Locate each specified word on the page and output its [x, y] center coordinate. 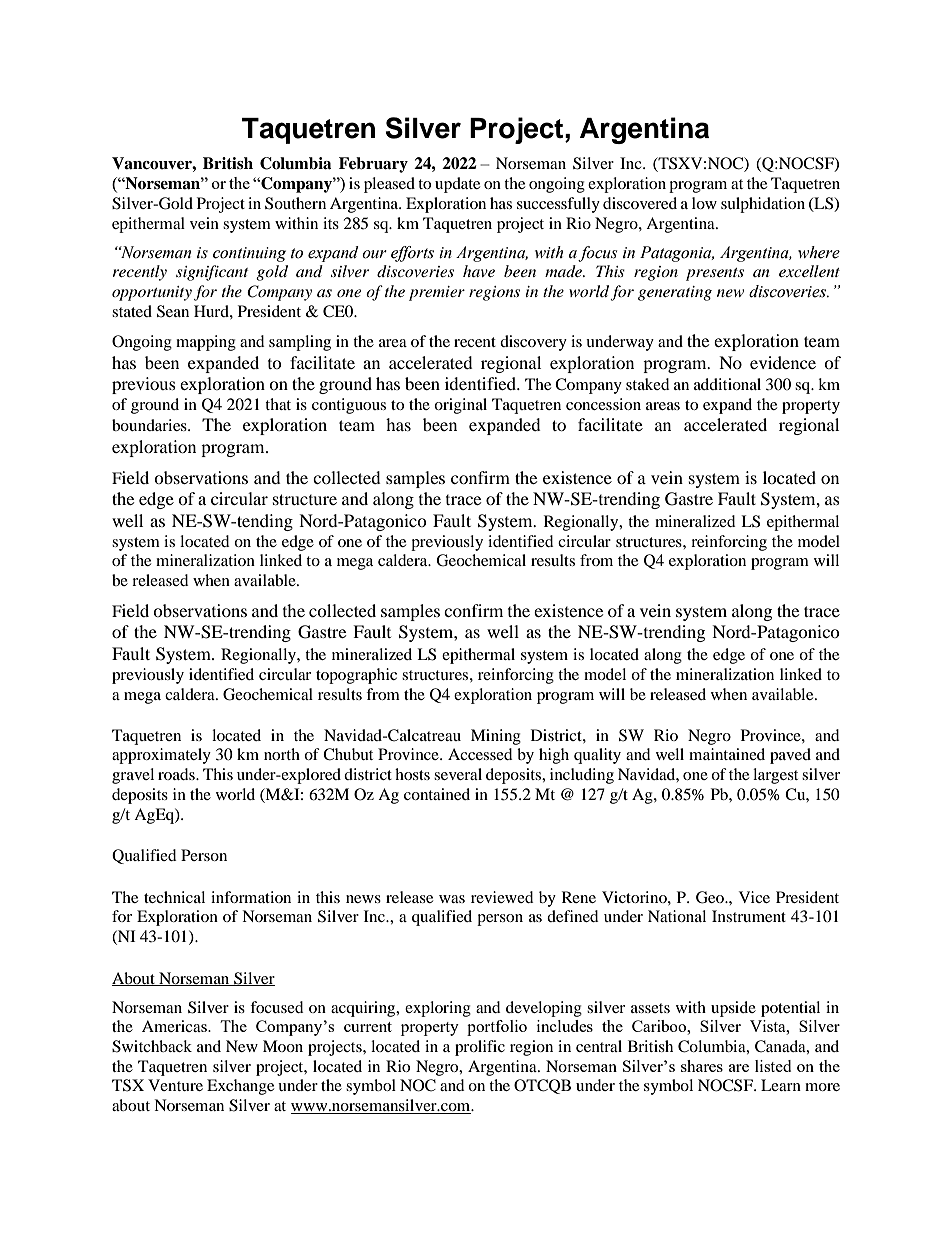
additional [727, 384]
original [460, 406]
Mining [496, 737]
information [251, 897]
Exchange [240, 1087]
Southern [295, 203]
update [457, 185]
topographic [356, 676]
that [278, 404]
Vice [754, 897]
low [704, 203]
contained [437, 794]
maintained [727, 754]
